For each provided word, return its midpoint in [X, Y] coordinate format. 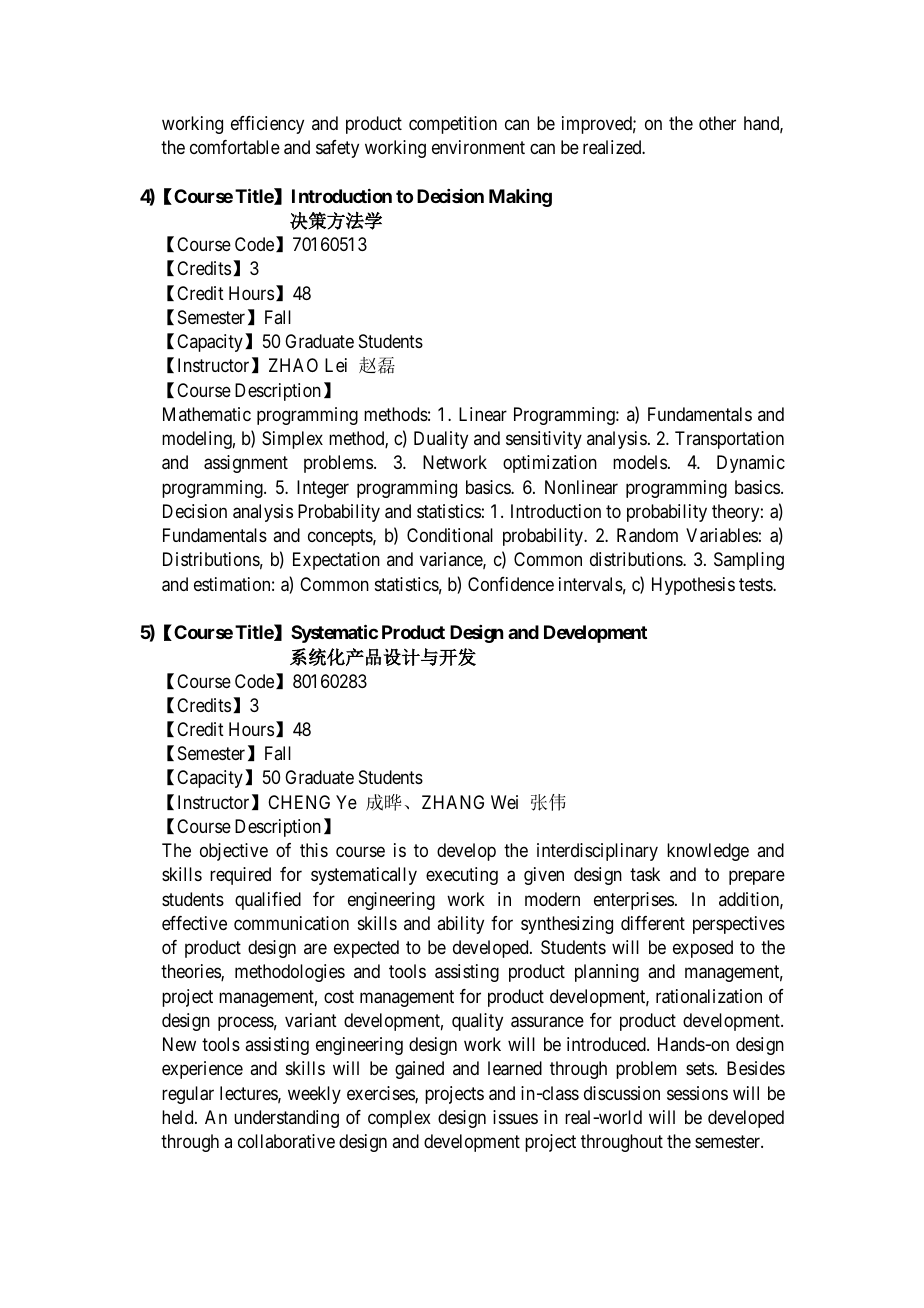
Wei [504, 802]
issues [515, 1117]
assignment [246, 464]
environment [478, 147]
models [640, 462]
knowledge [708, 852]
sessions [697, 1093]
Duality [441, 440]
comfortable [235, 147]
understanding [286, 1119]
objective [234, 852]
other [717, 123]
